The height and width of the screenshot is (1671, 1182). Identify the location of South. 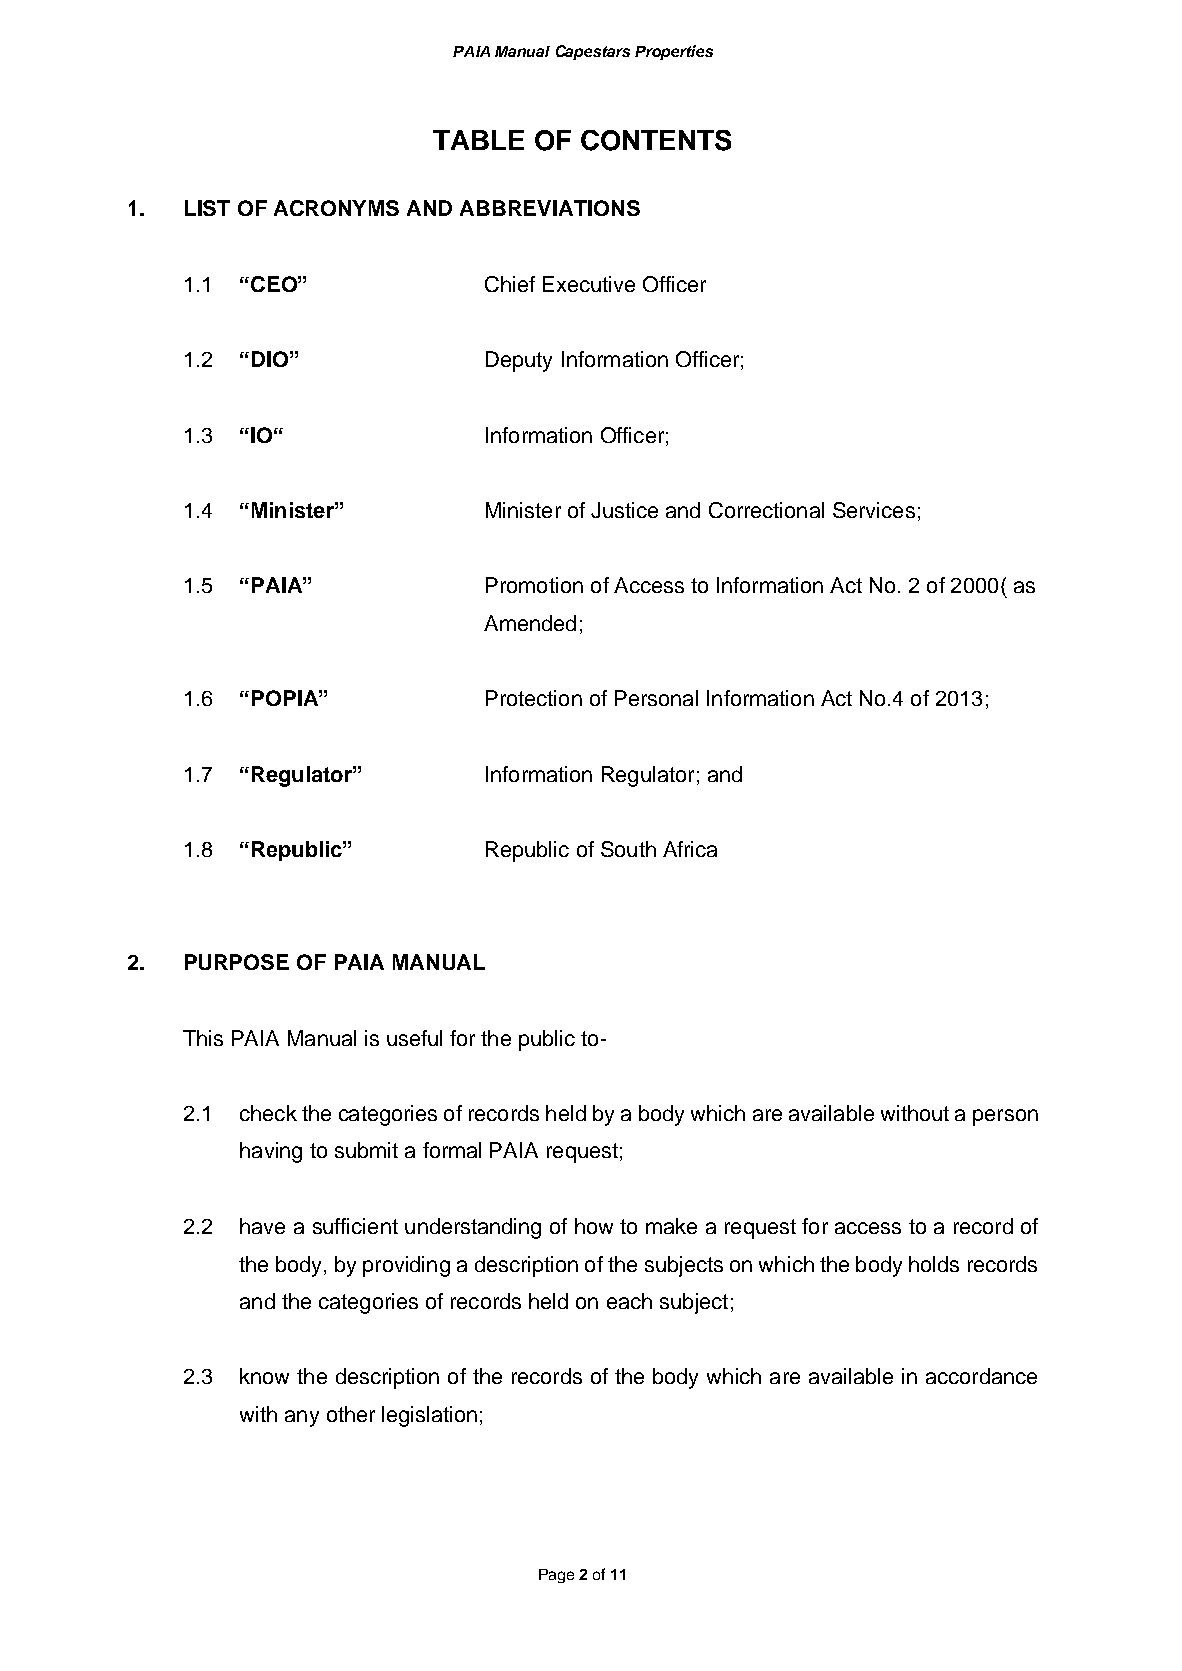
(628, 849).
